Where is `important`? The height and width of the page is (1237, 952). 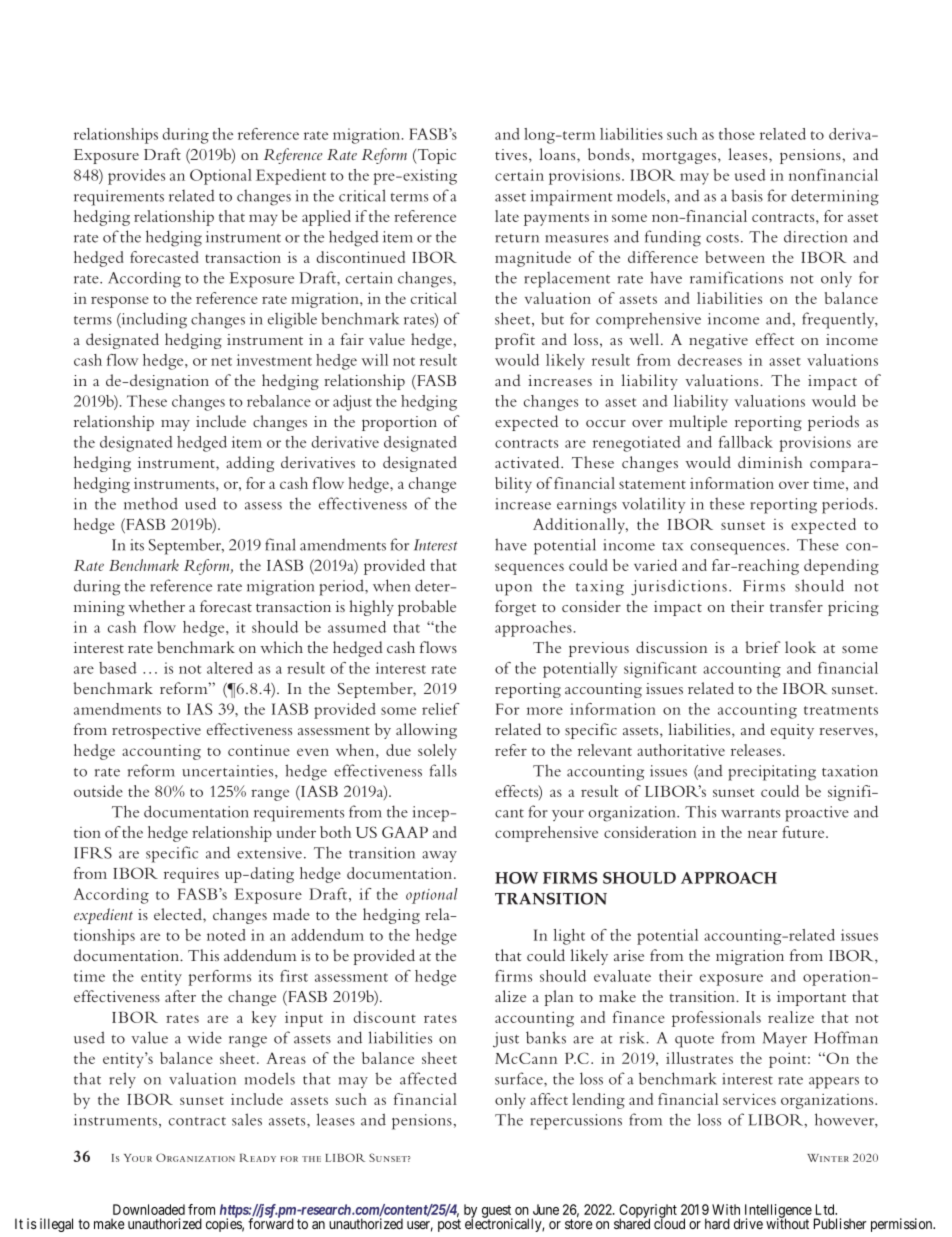 important is located at coordinates (811, 998).
